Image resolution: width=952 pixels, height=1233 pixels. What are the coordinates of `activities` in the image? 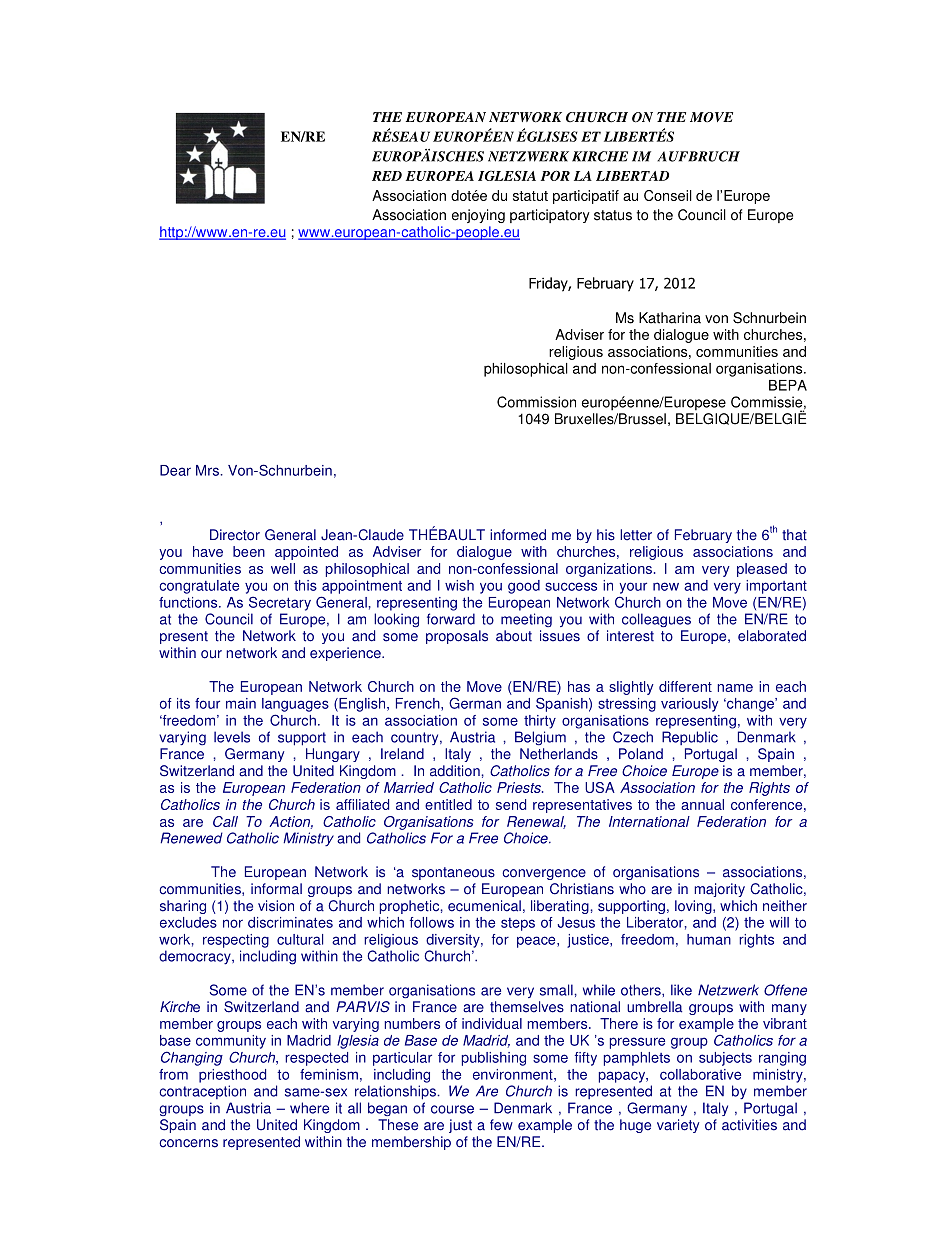 It's located at (749, 1125).
